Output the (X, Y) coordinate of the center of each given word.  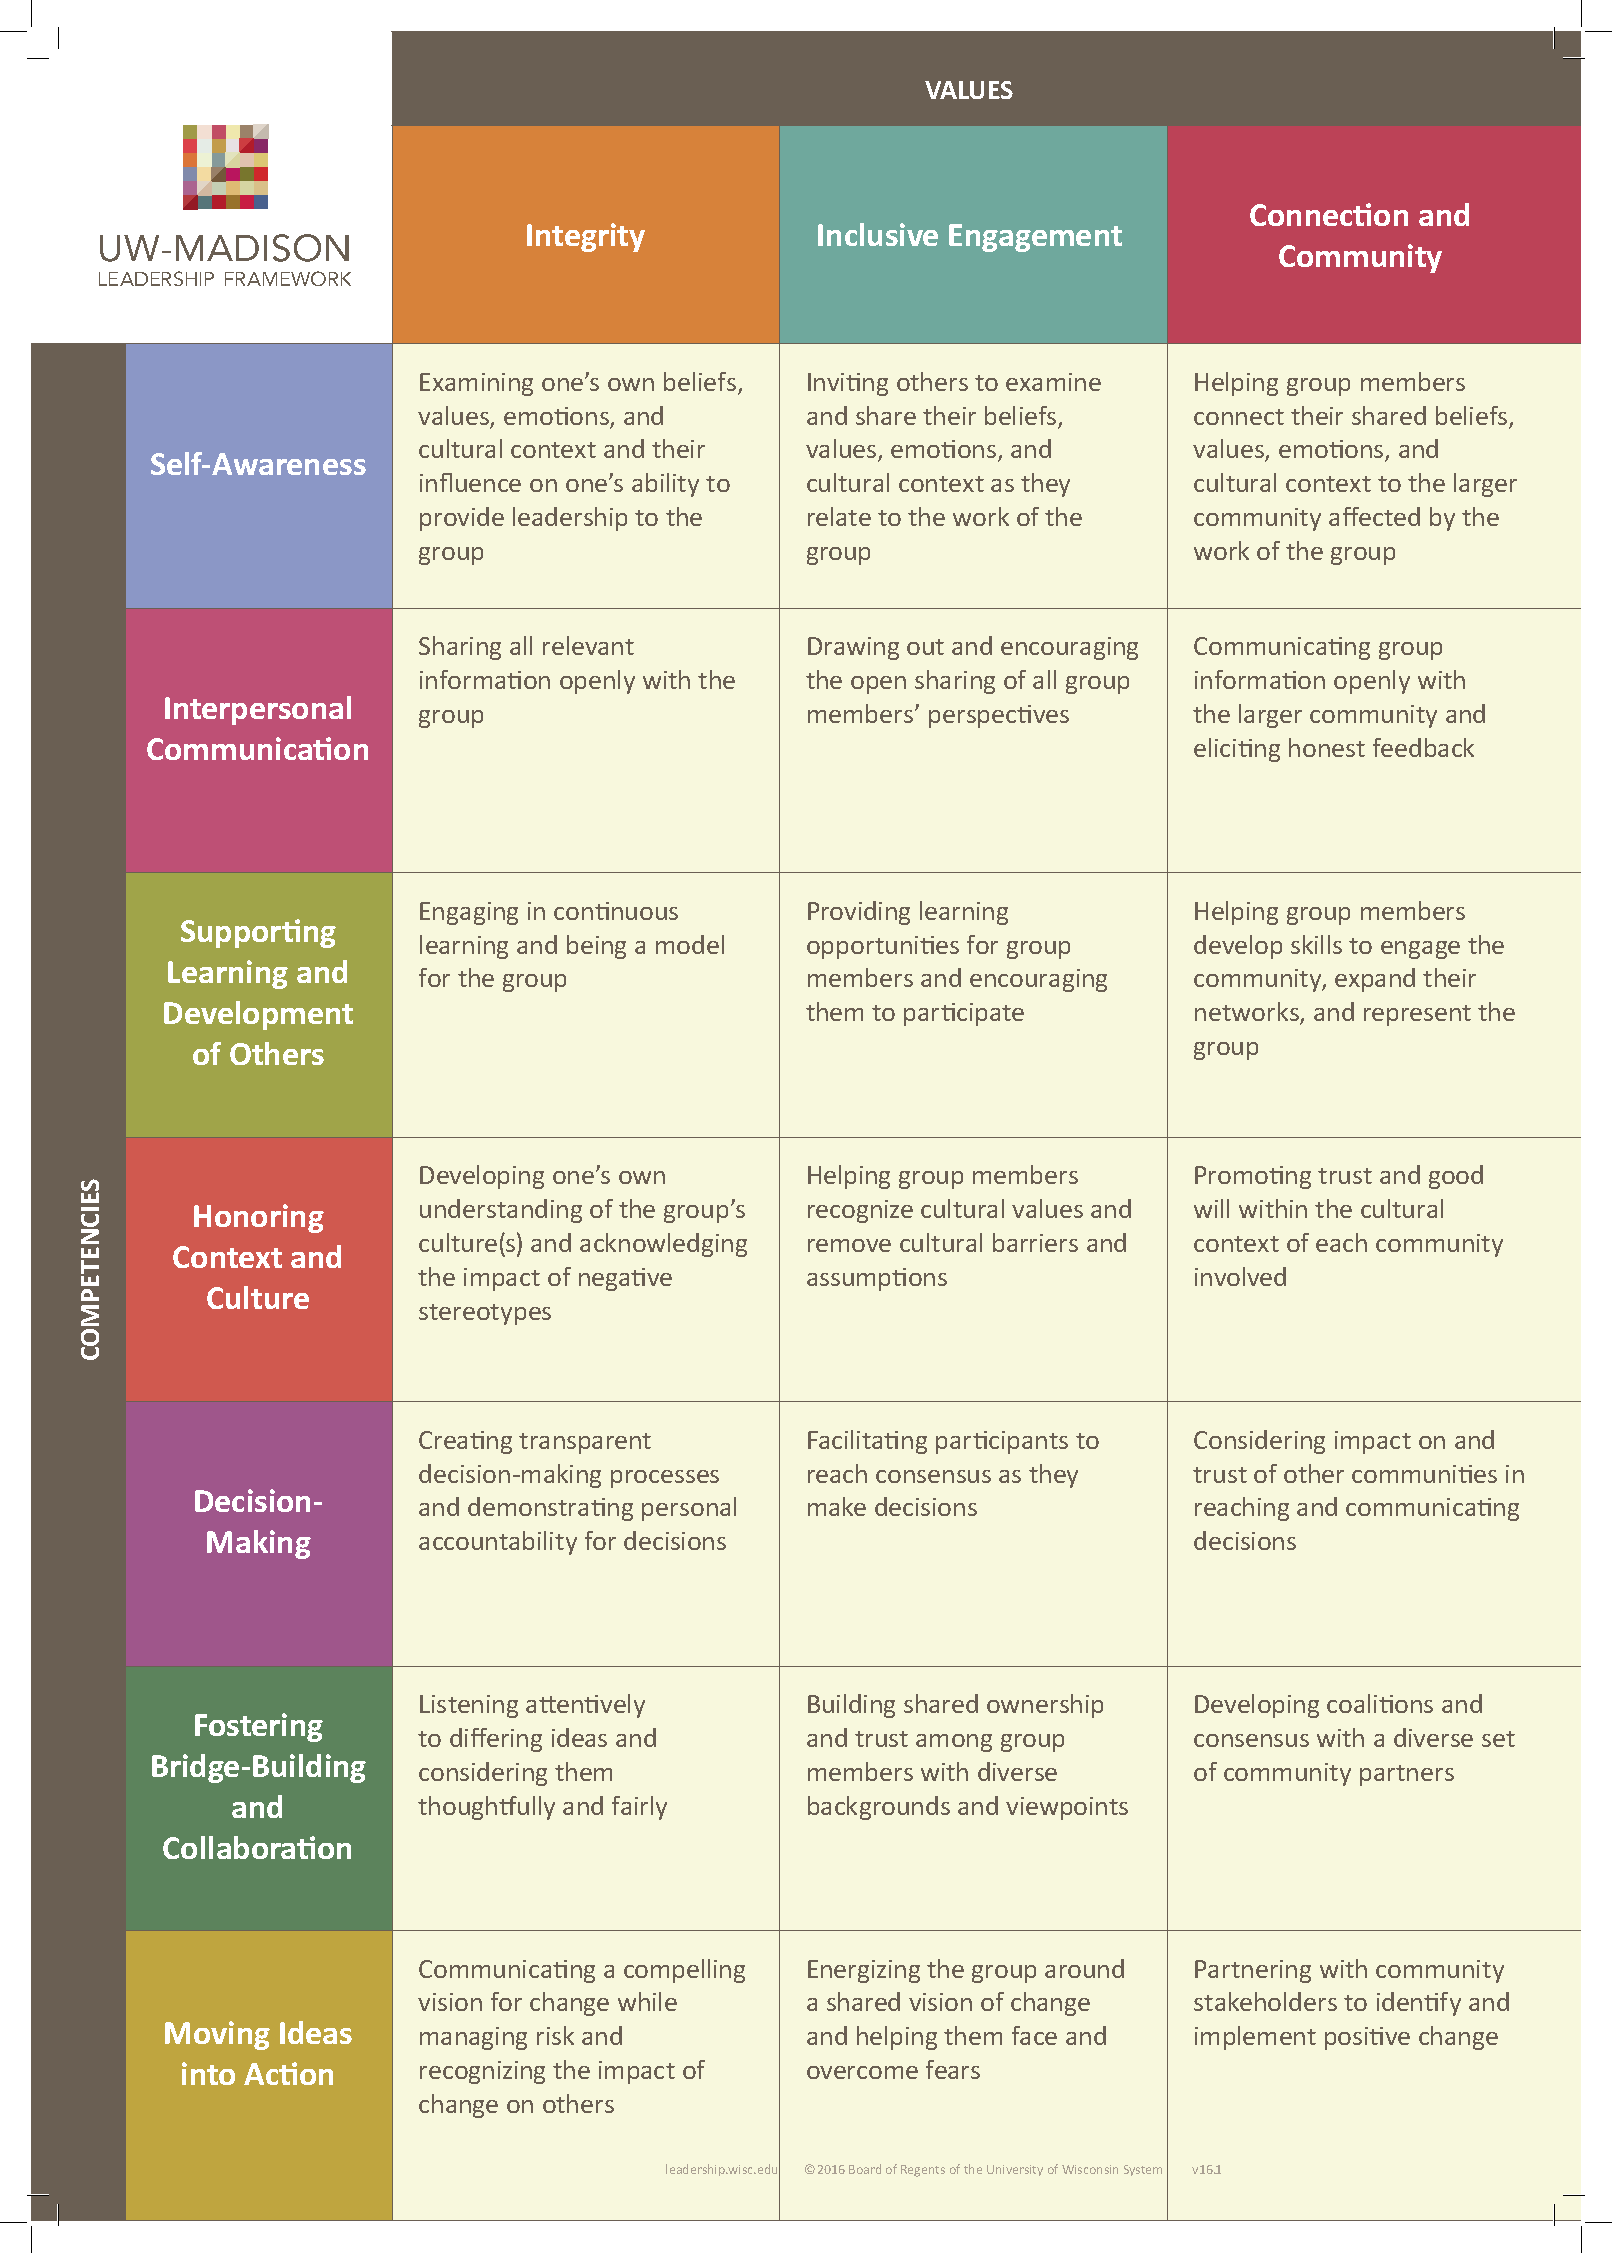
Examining (476, 384)
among (954, 1743)
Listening (469, 1706)
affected (1374, 516)
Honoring (259, 1218)
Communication (257, 748)
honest (1327, 747)
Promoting (1253, 1177)
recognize (860, 1211)
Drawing (853, 648)
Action (288, 2073)
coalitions (1380, 1703)
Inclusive (878, 234)
